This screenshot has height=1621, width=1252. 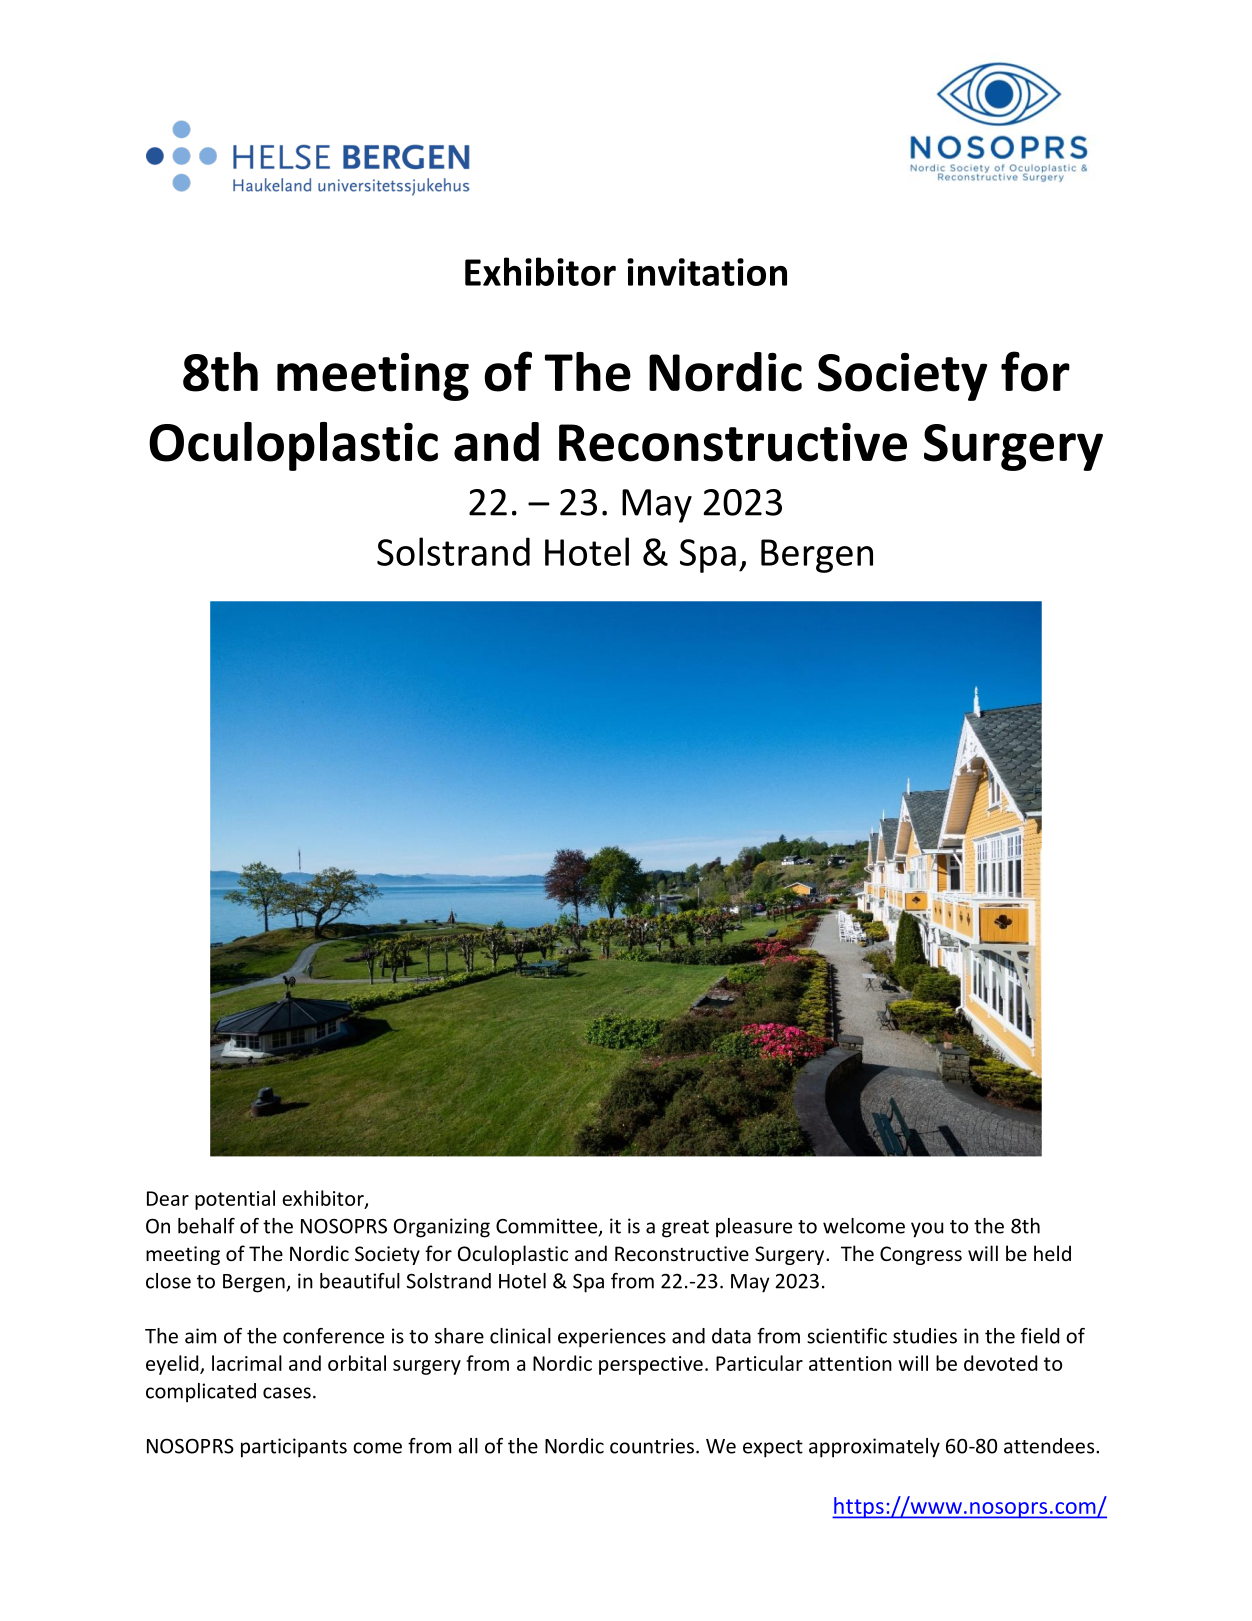 What do you see at coordinates (652, 1446) in the screenshot?
I see `countries` at bounding box center [652, 1446].
